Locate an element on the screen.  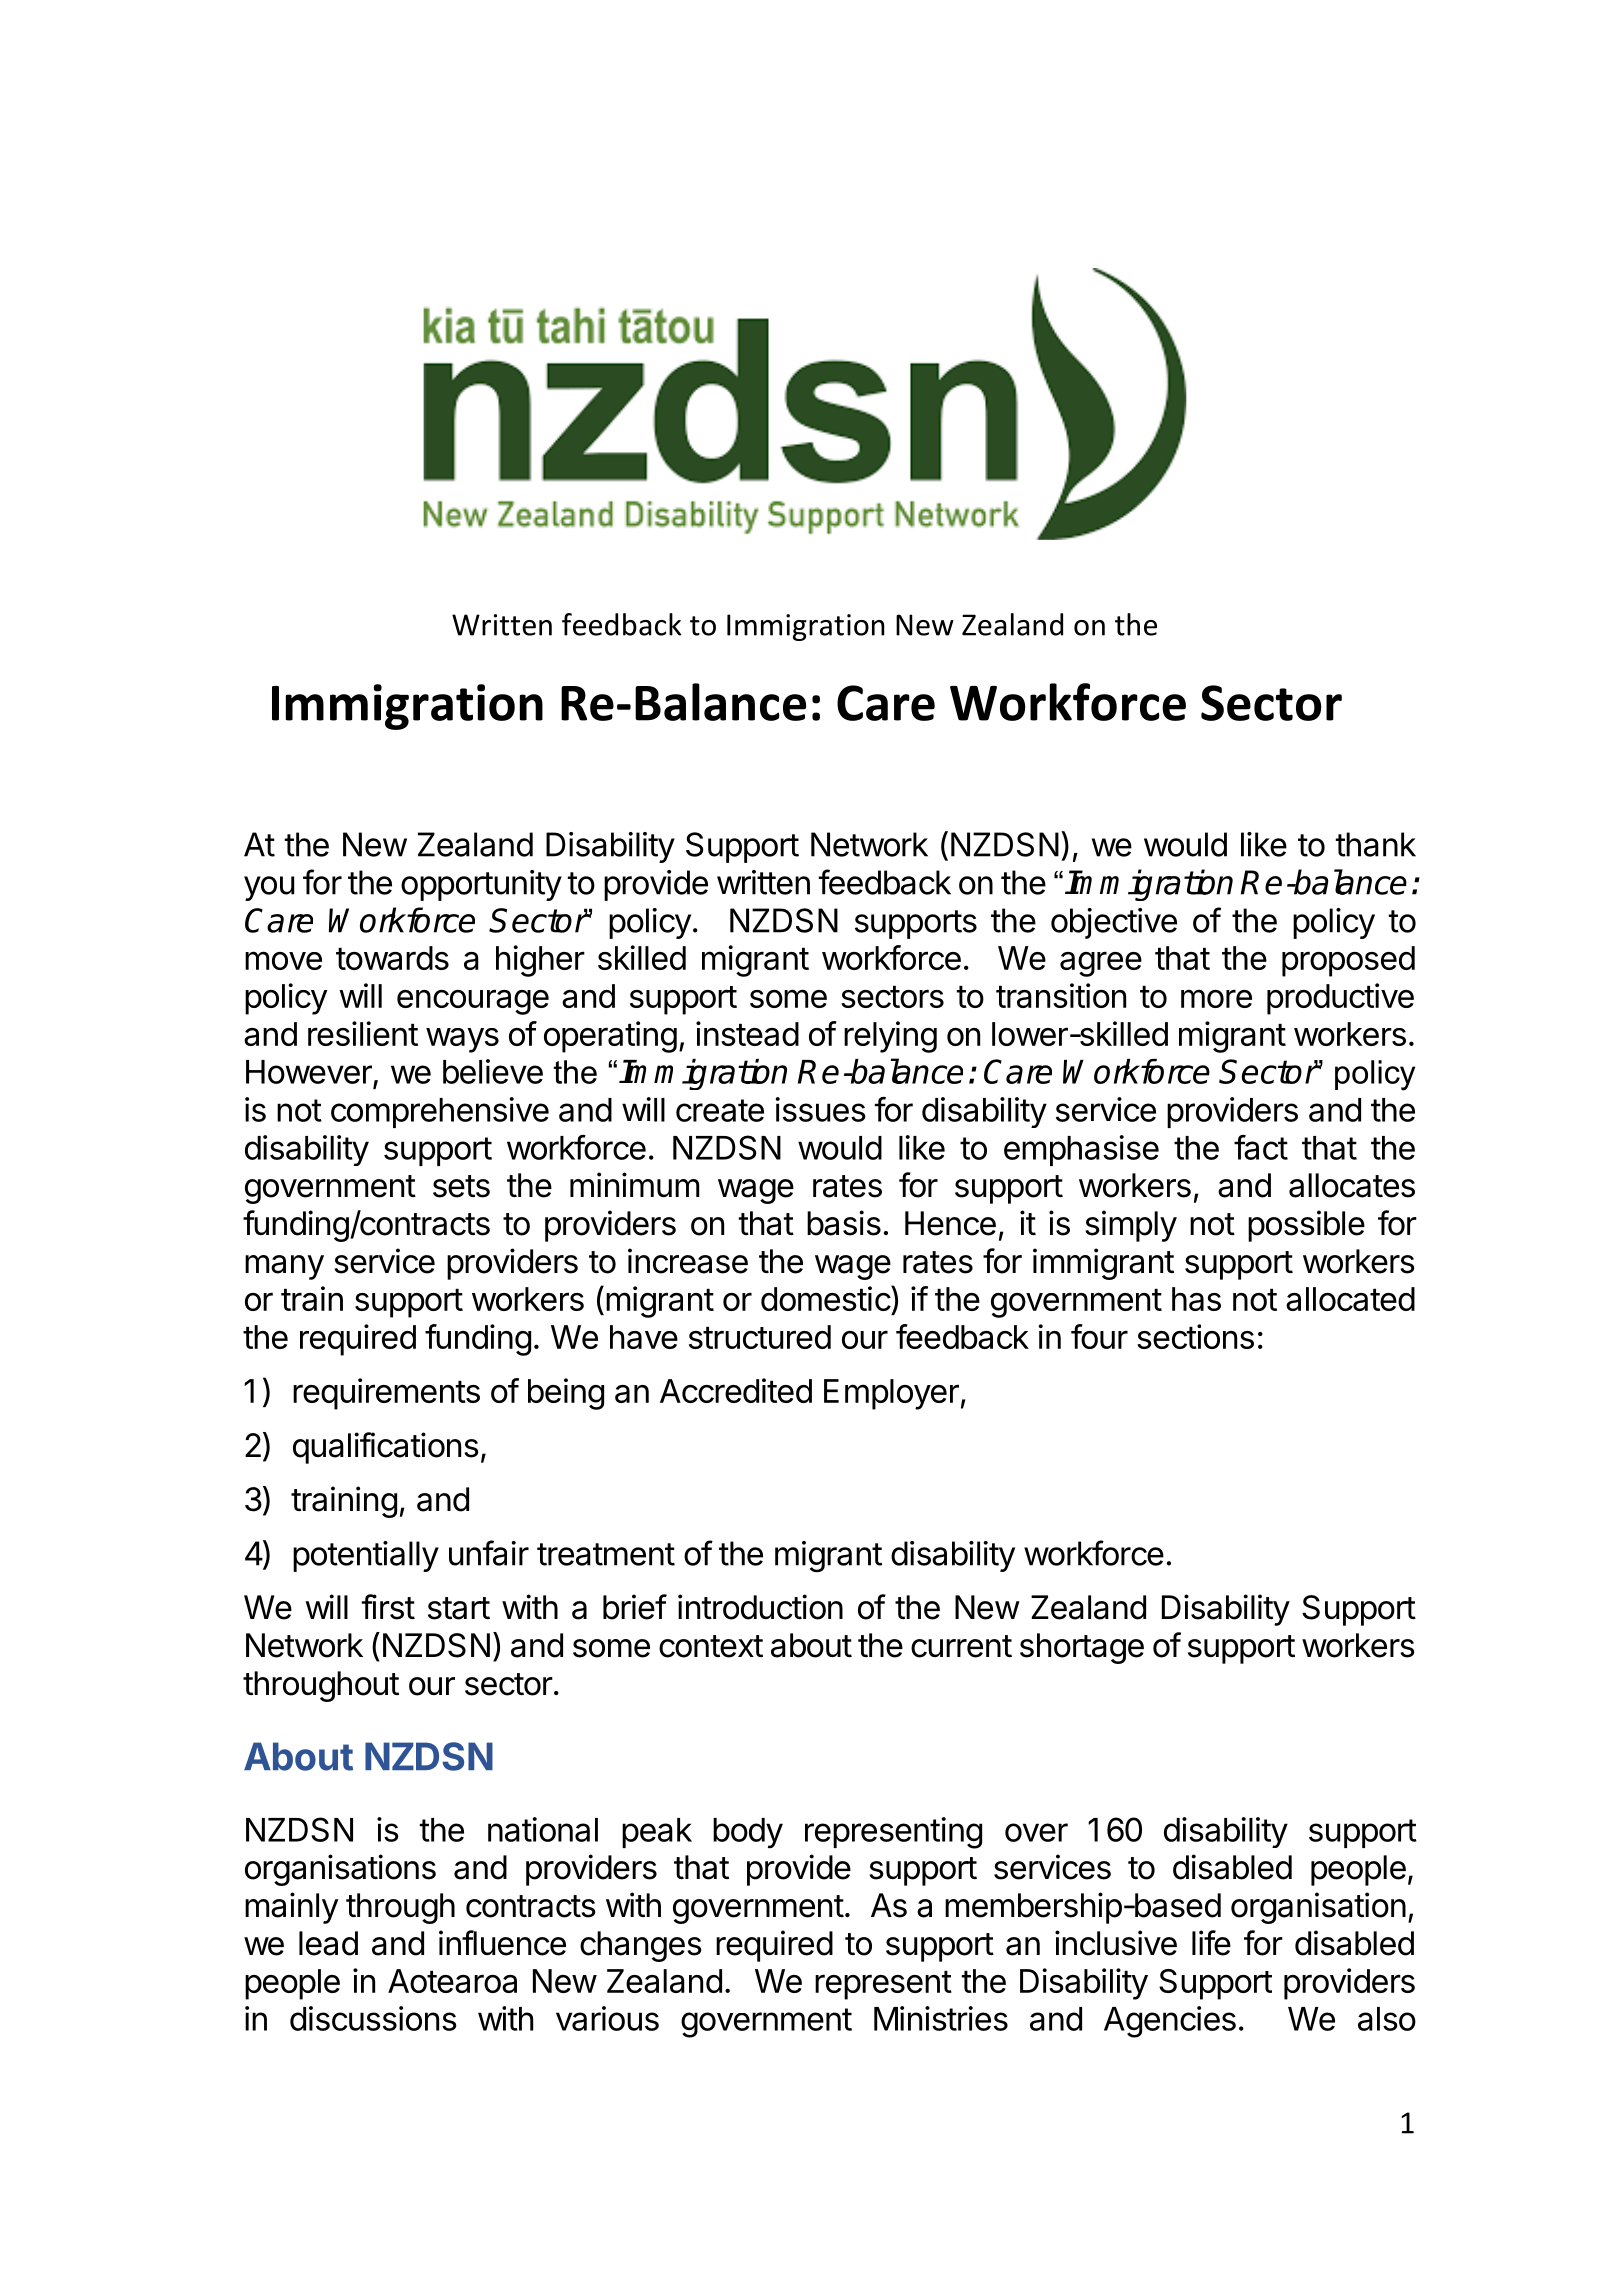
basis is located at coordinates (844, 1223).
